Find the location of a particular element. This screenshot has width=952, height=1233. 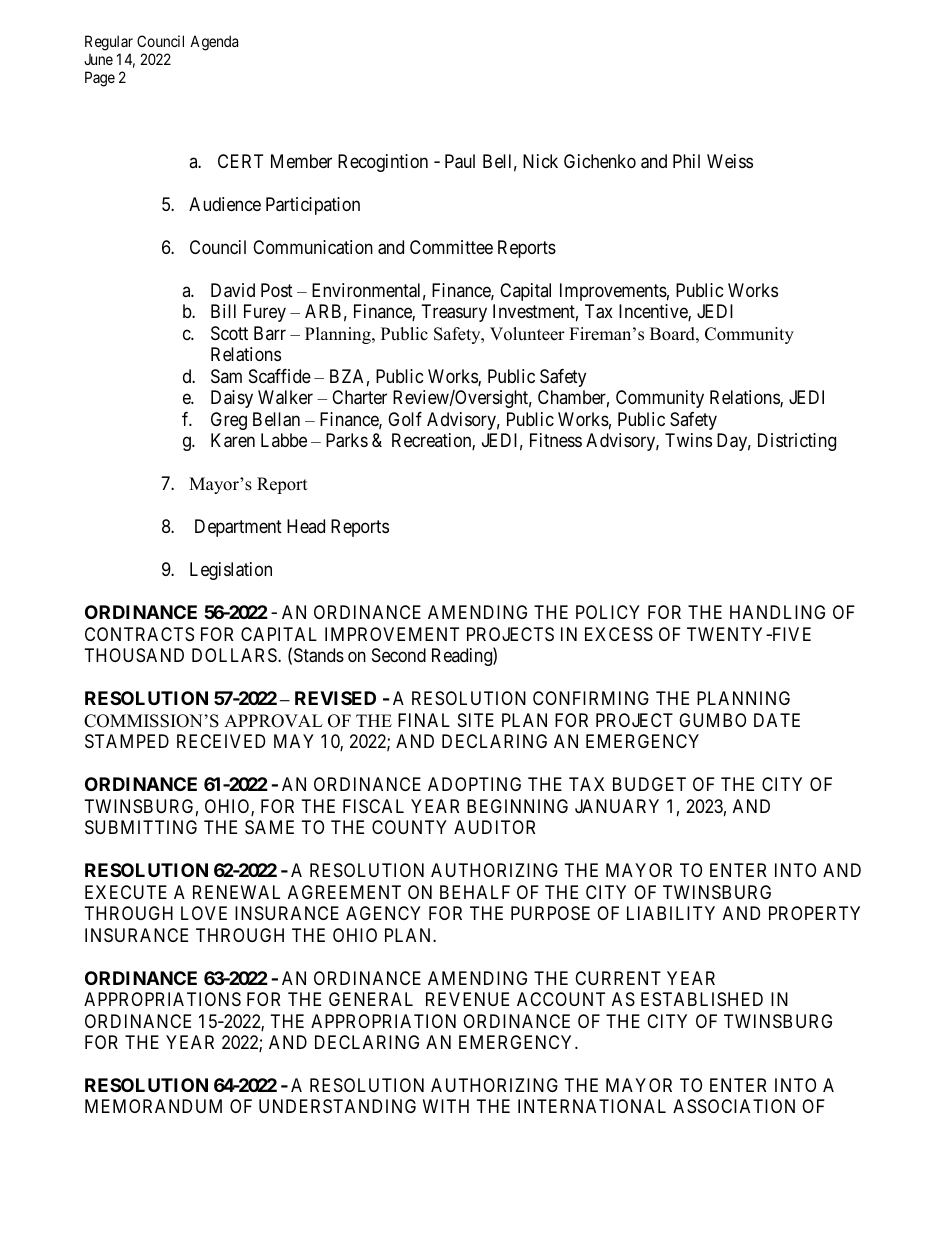

Districting is located at coordinates (797, 442).
